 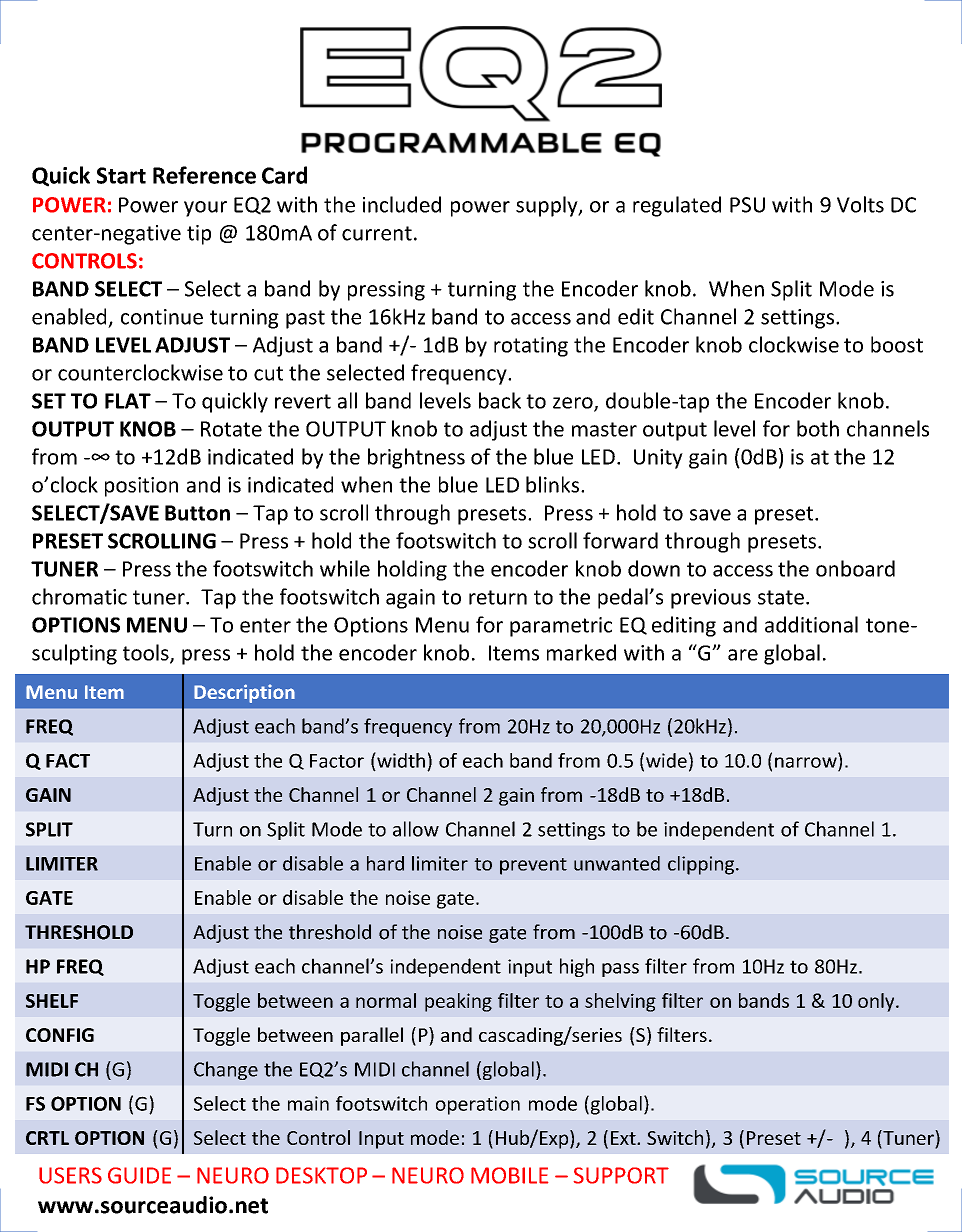 What do you see at coordinates (561, 627) in the screenshot?
I see `parametric` at bounding box center [561, 627].
